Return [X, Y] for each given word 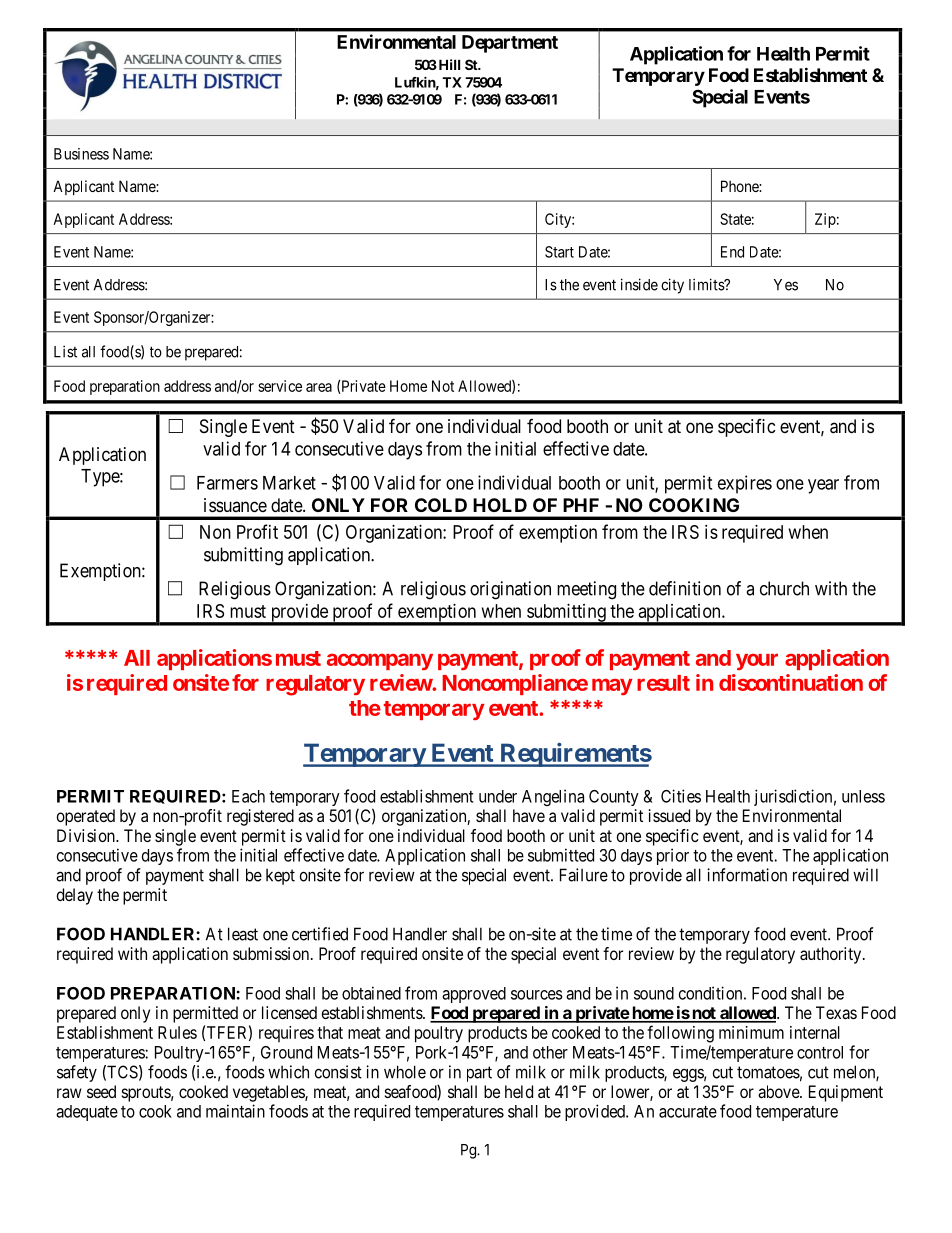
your [757, 662]
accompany [380, 661]
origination [510, 590]
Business [81, 154]
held [519, 1091]
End [732, 252]
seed [101, 1091]
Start [559, 252]
